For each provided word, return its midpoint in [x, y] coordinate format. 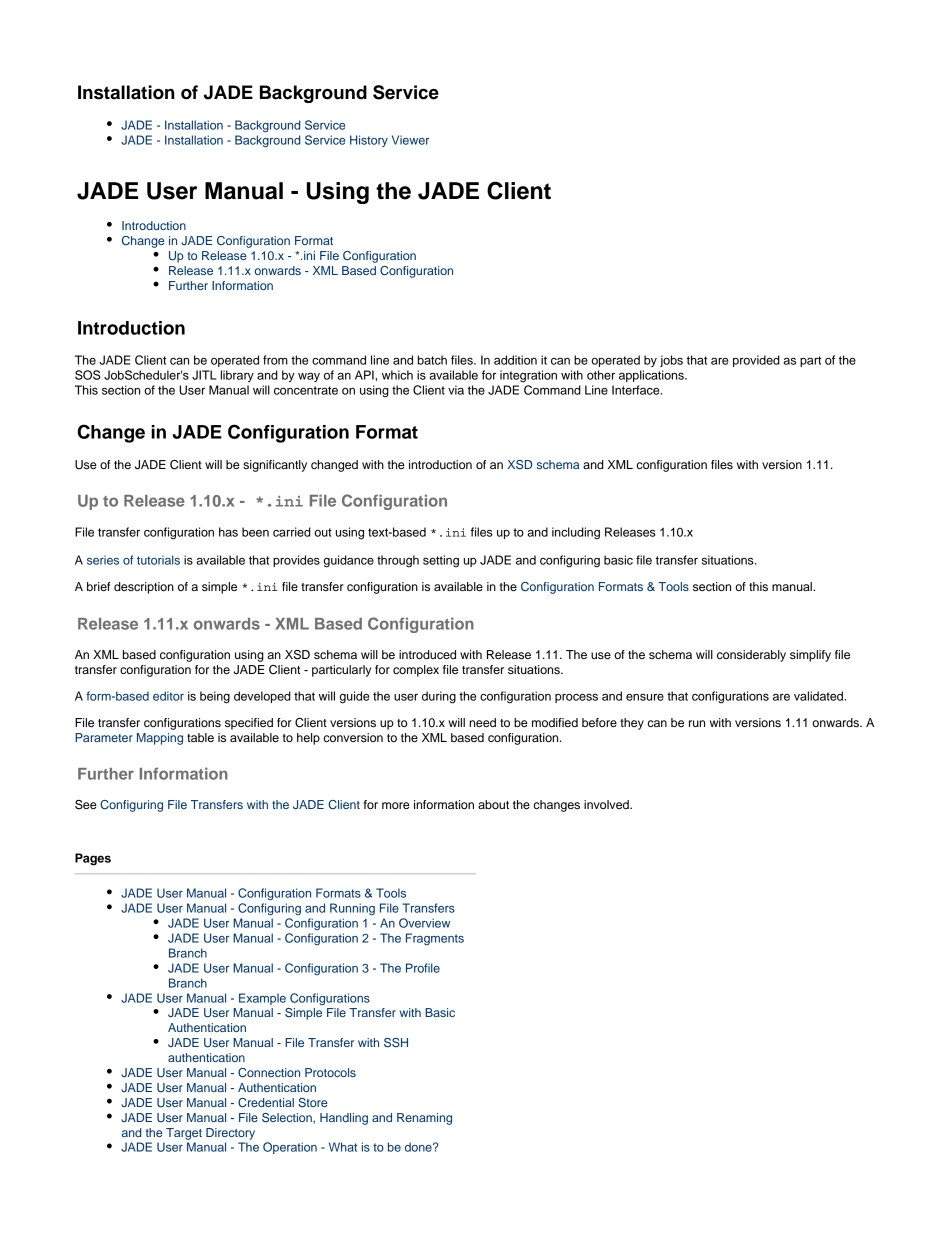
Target [184, 1134]
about [493, 804]
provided [756, 361]
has [228, 532]
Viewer [410, 140]
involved [607, 804]
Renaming [424, 1119]
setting [441, 561]
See [86, 805]
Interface [637, 390]
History [369, 141]
